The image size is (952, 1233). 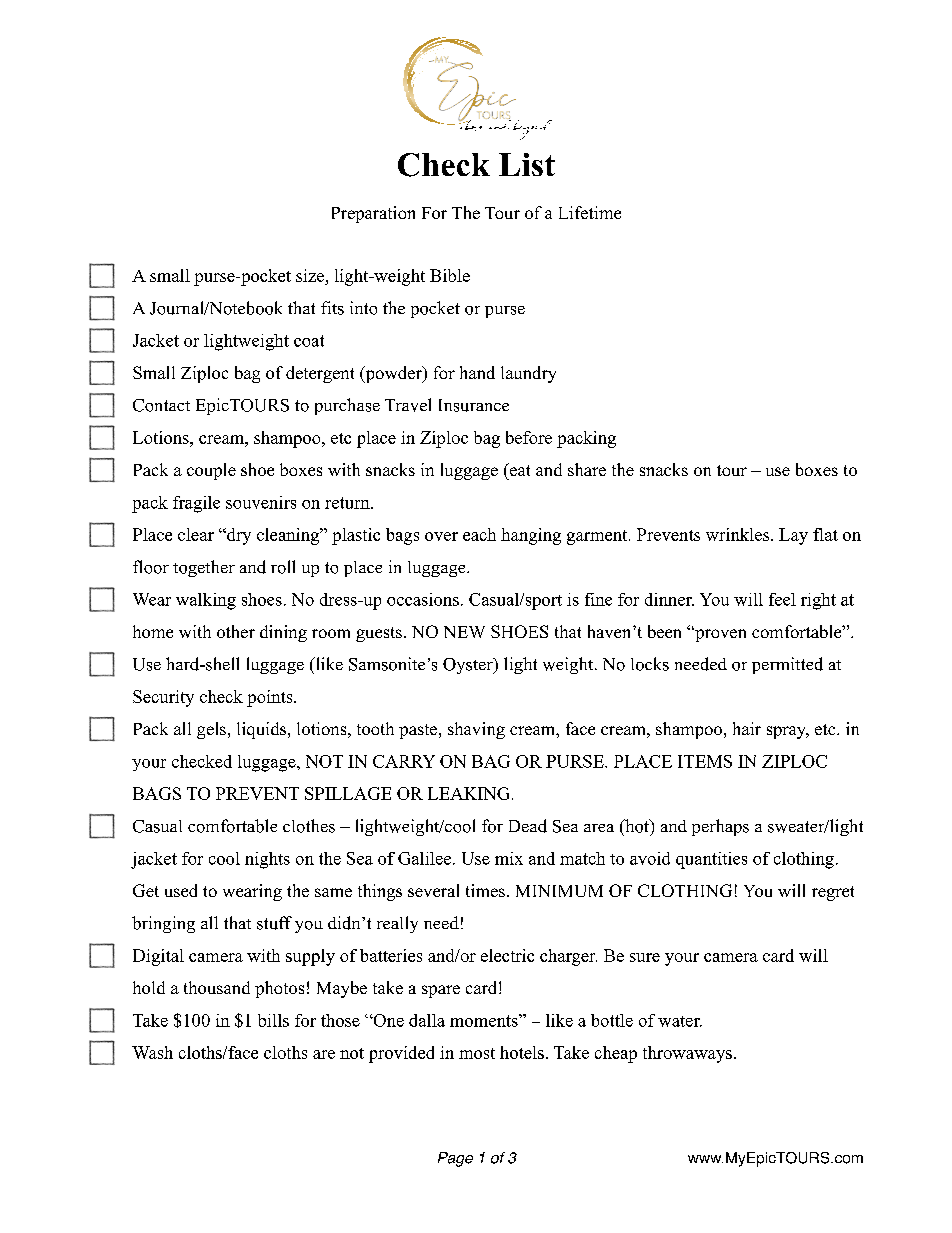 I want to click on Wash, so click(x=152, y=1052).
